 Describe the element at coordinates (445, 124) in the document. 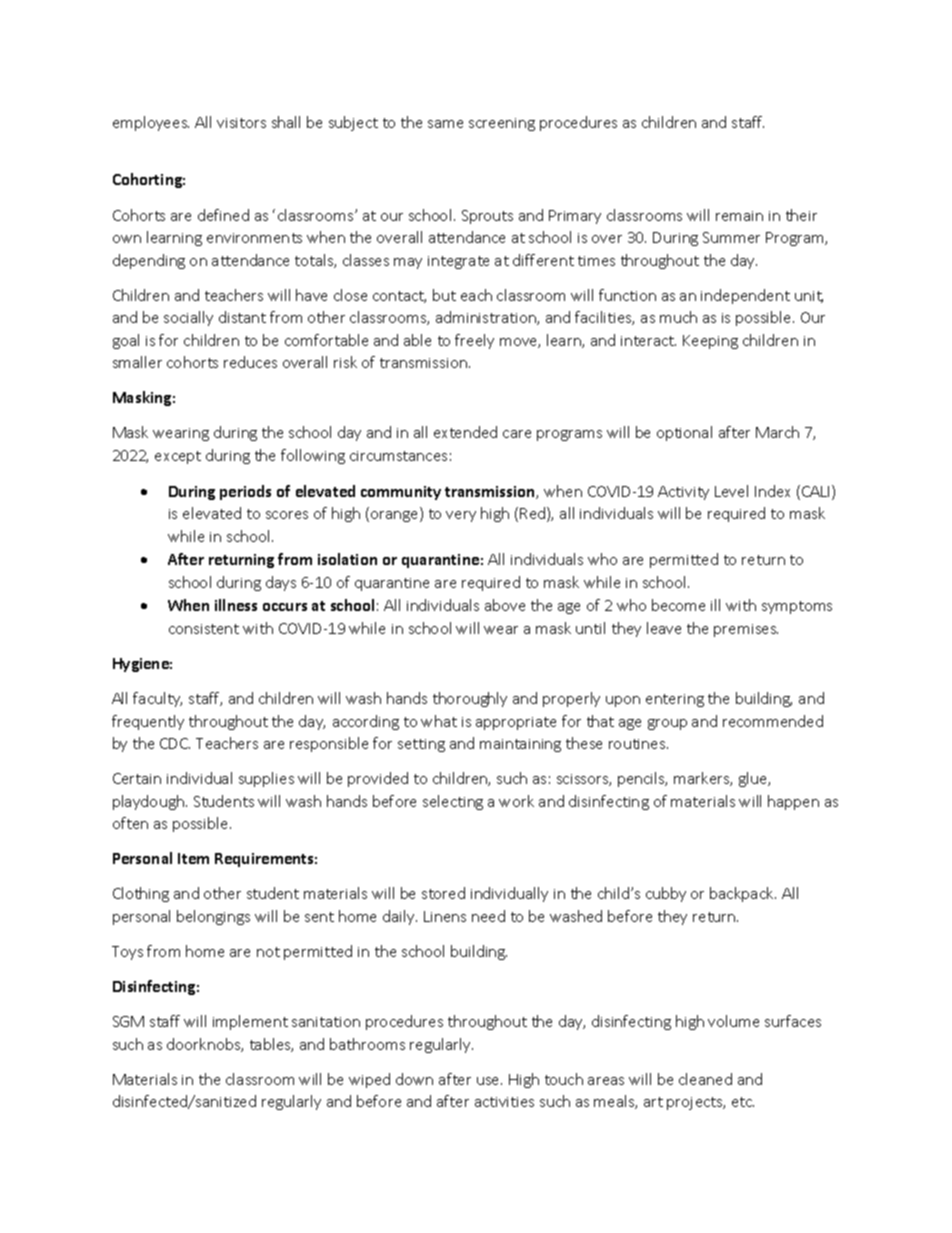

I see `same` at that location.
